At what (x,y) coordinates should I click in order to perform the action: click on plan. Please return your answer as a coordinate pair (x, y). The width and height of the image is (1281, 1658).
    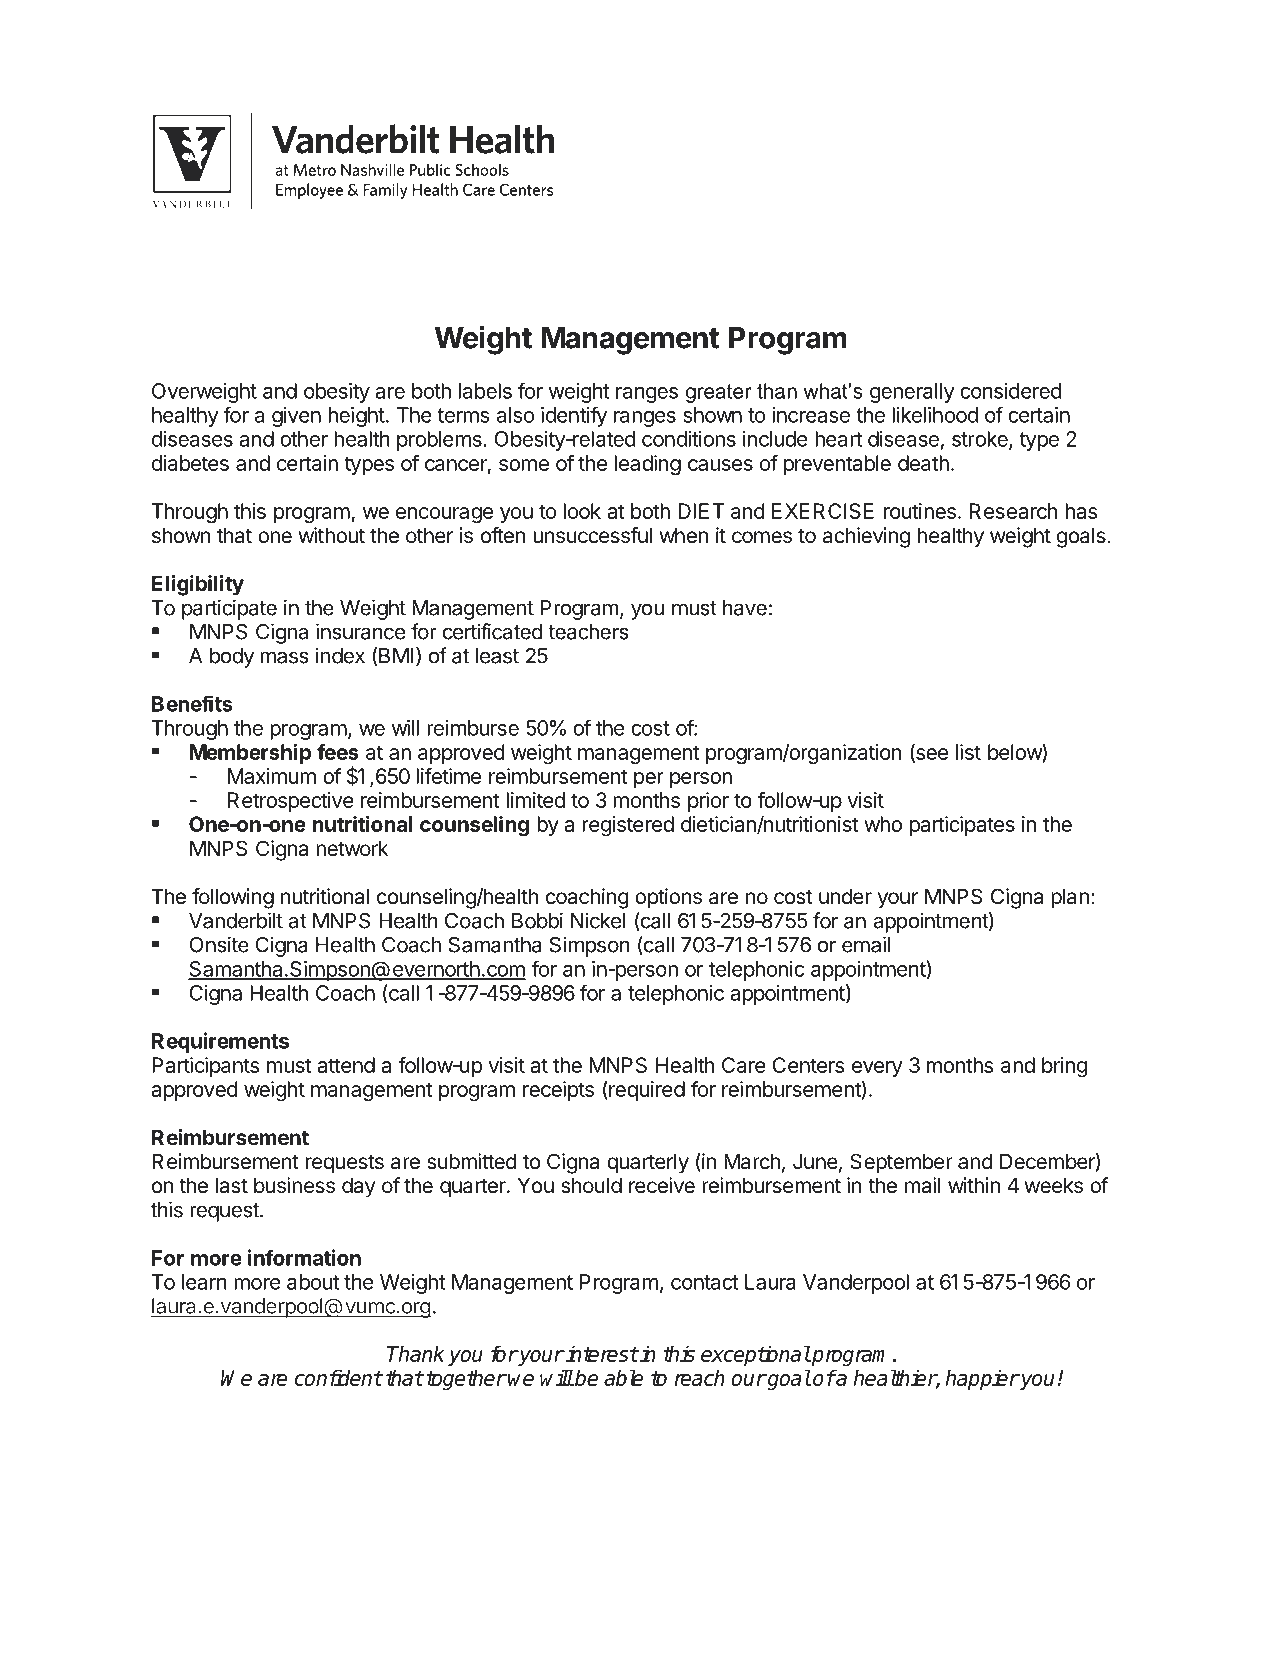
    Looking at the image, I should click on (1070, 898).
